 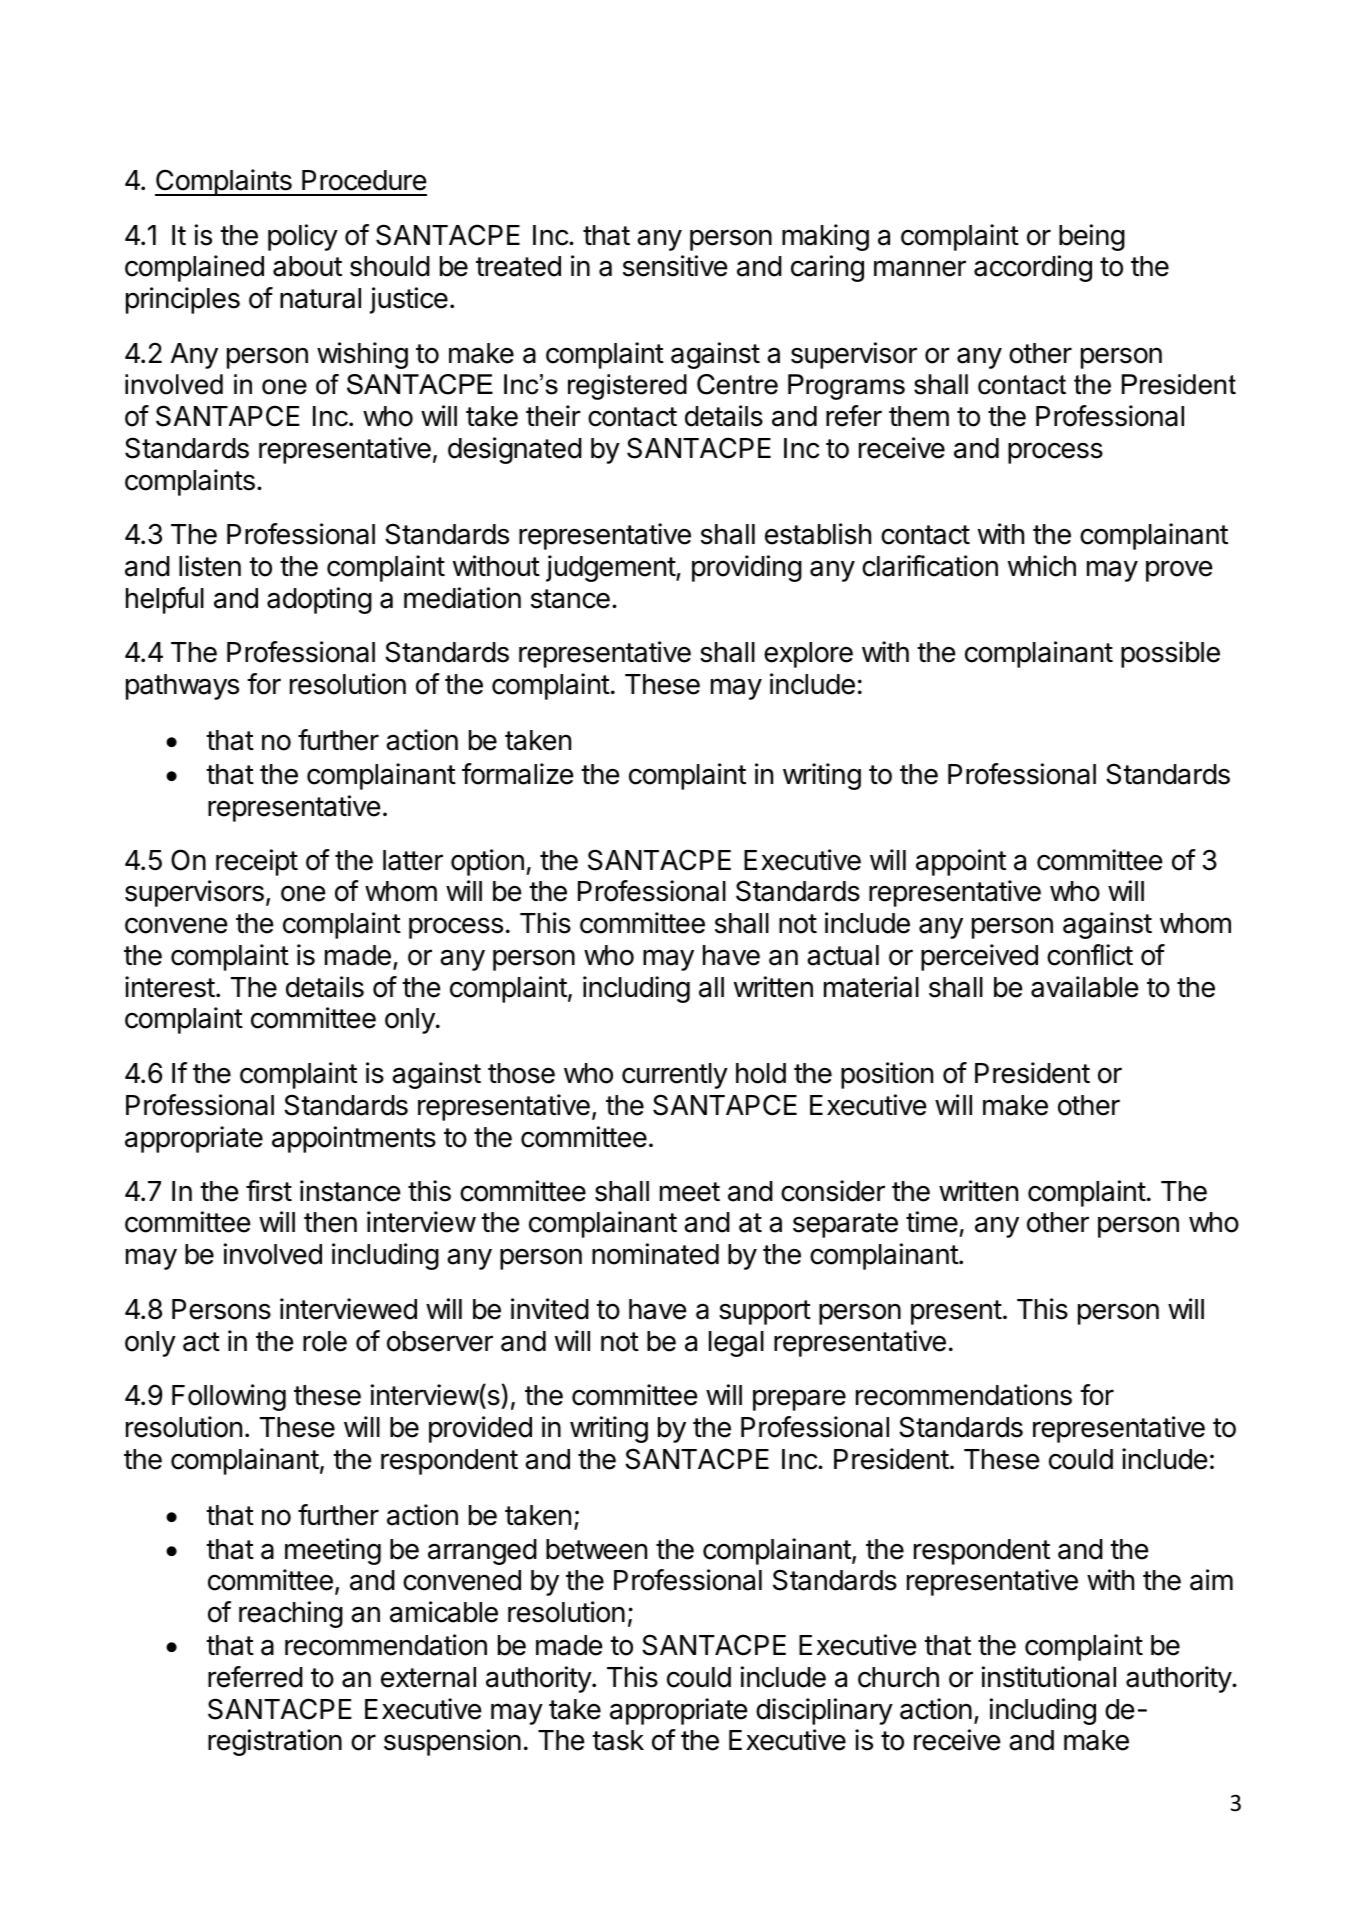 What do you see at coordinates (325, 1341) in the screenshot?
I see `role` at bounding box center [325, 1341].
